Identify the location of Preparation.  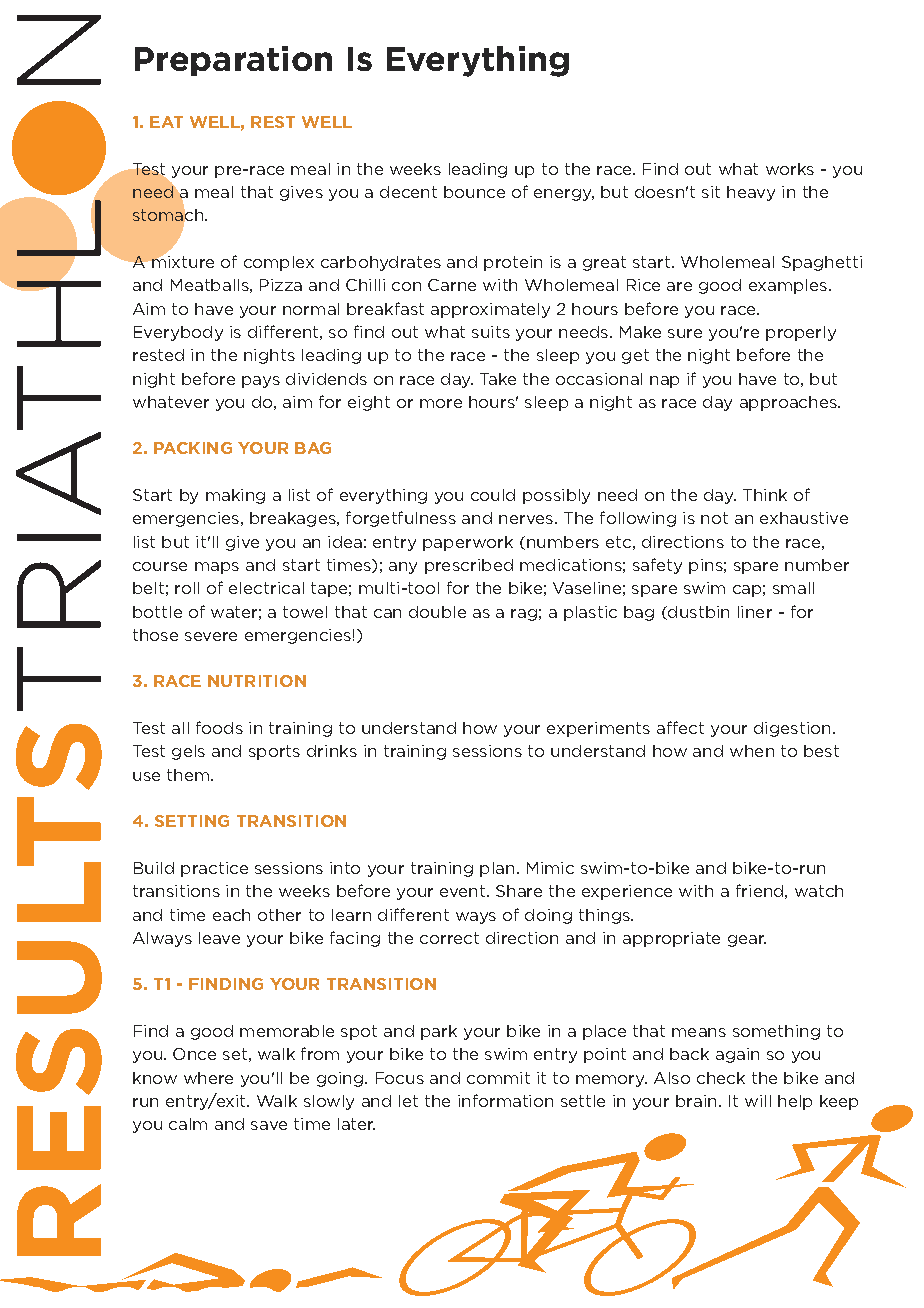
(233, 61).
